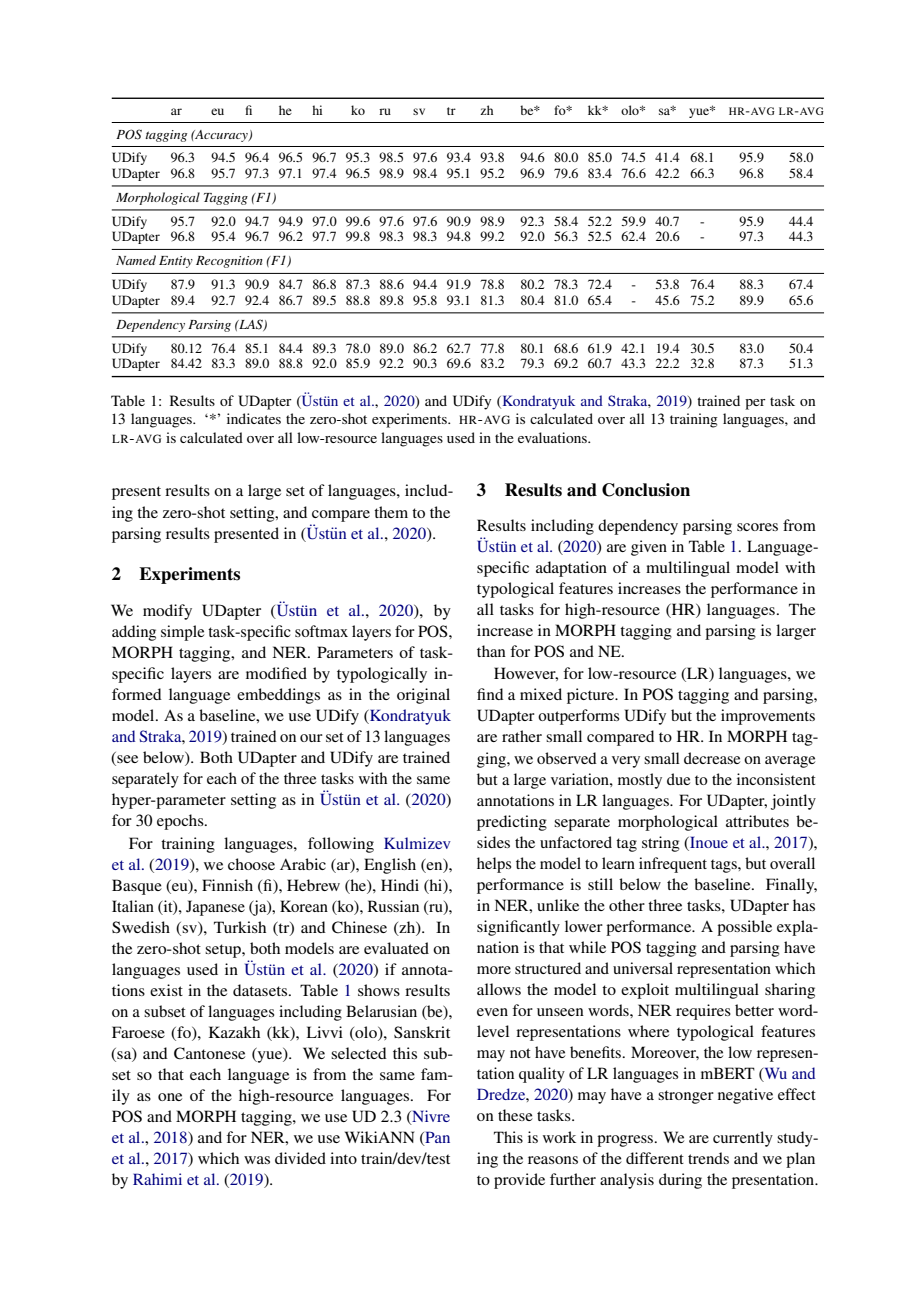 The width and height of the document is (924, 1308). I want to click on improvements, so click(768, 717).
